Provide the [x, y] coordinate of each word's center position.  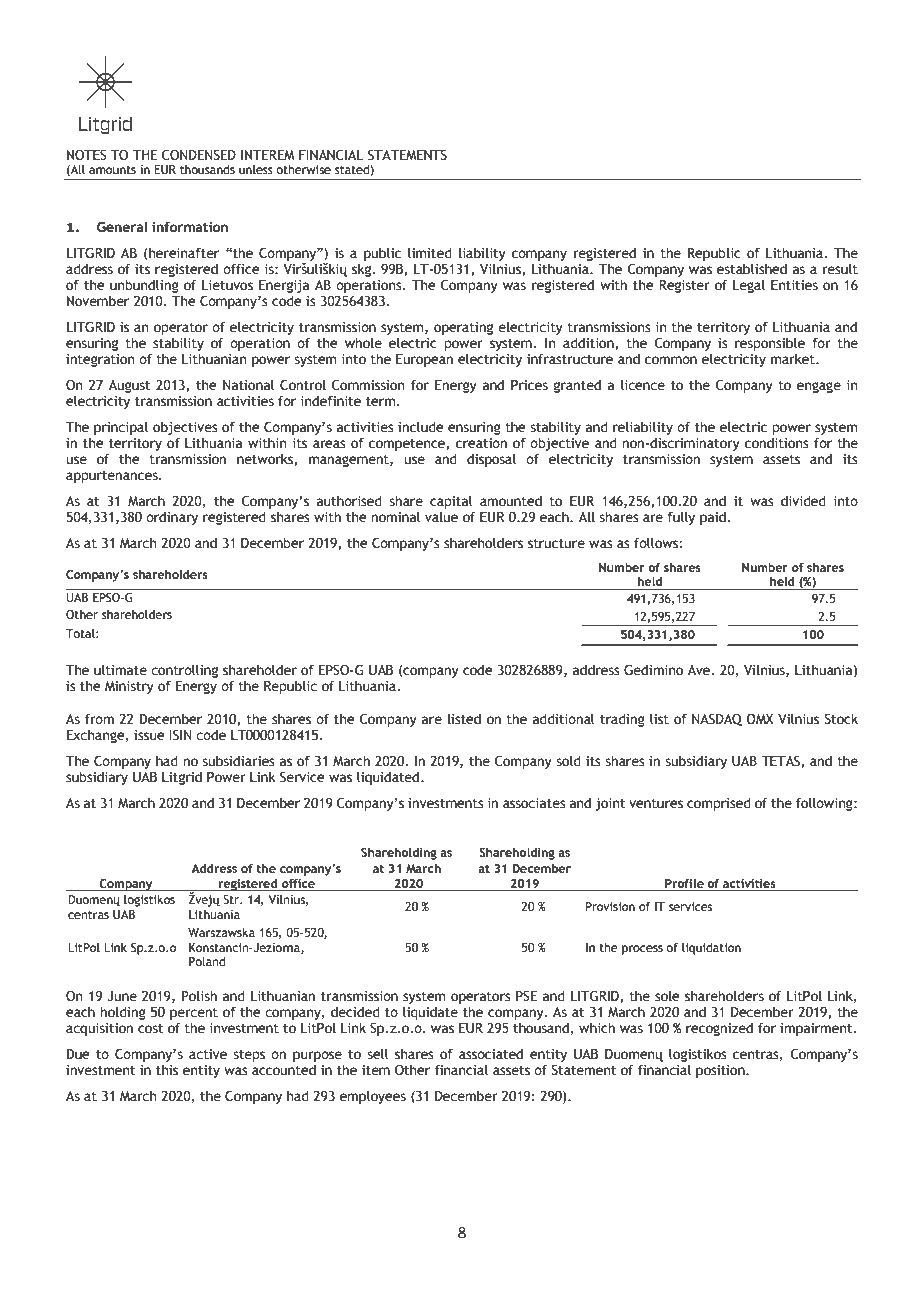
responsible [770, 345]
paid [714, 518]
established [752, 269]
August [129, 386]
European [424, 360]
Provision [610, 906]
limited [430, 253]
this [167, 1070]
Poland [207, 961]
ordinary [172, 518]
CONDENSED [199, 155]
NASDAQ [717, 719]
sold [568, 761]
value [441, 517]
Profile [684, 883]
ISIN [180, 735]
